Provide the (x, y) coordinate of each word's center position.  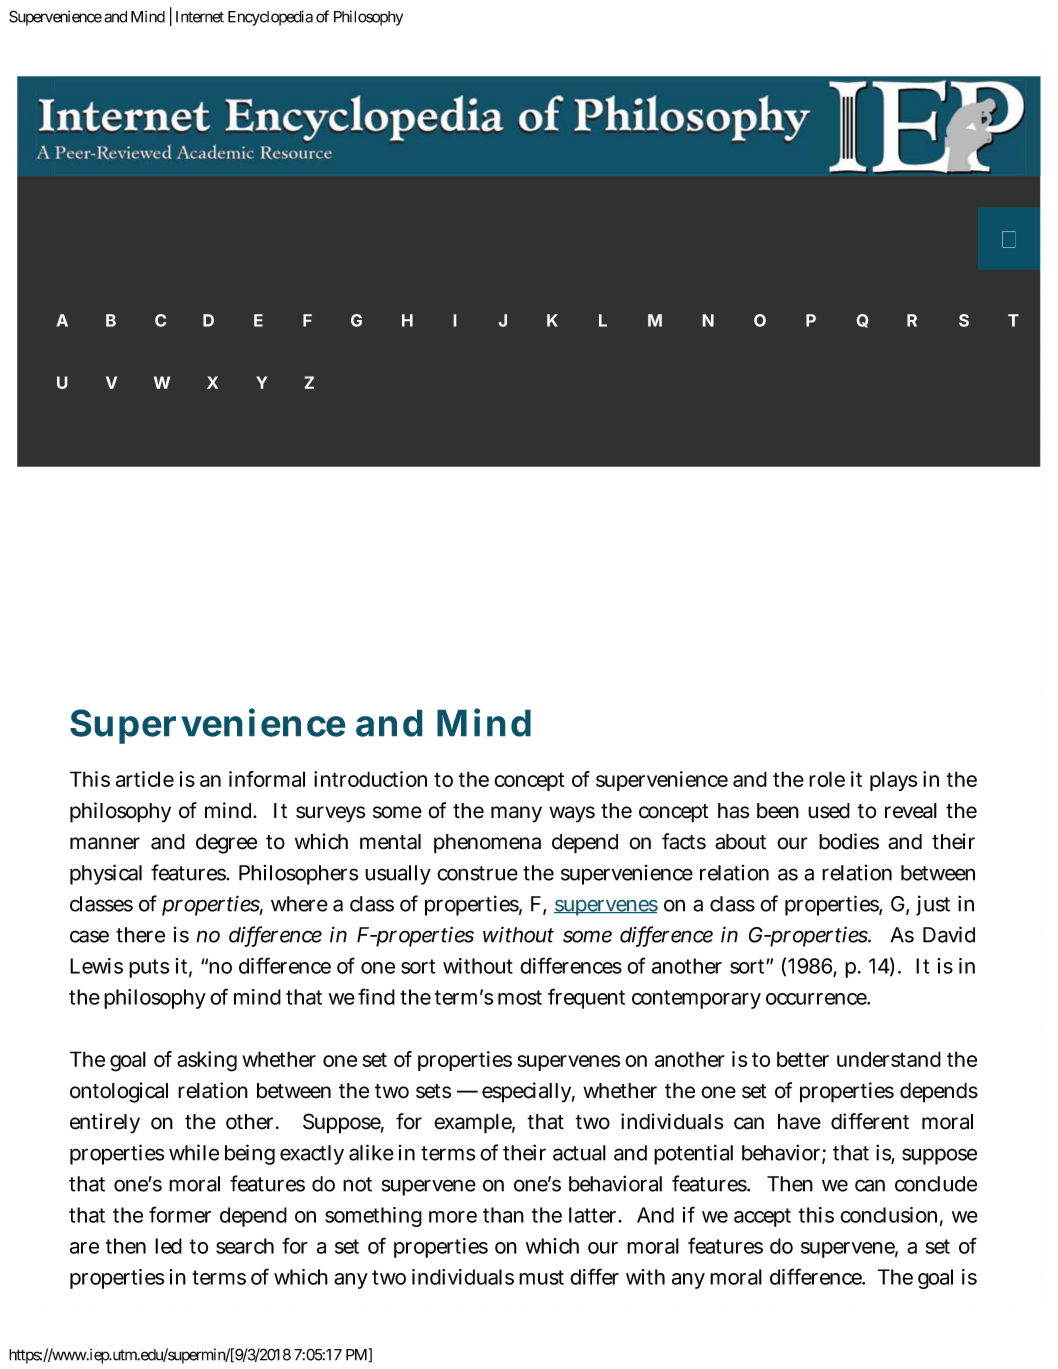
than (503, 1215)
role (827, 779)
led (168, 1246)
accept (762, 1217)
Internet (200, 17)
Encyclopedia (270, 18)
